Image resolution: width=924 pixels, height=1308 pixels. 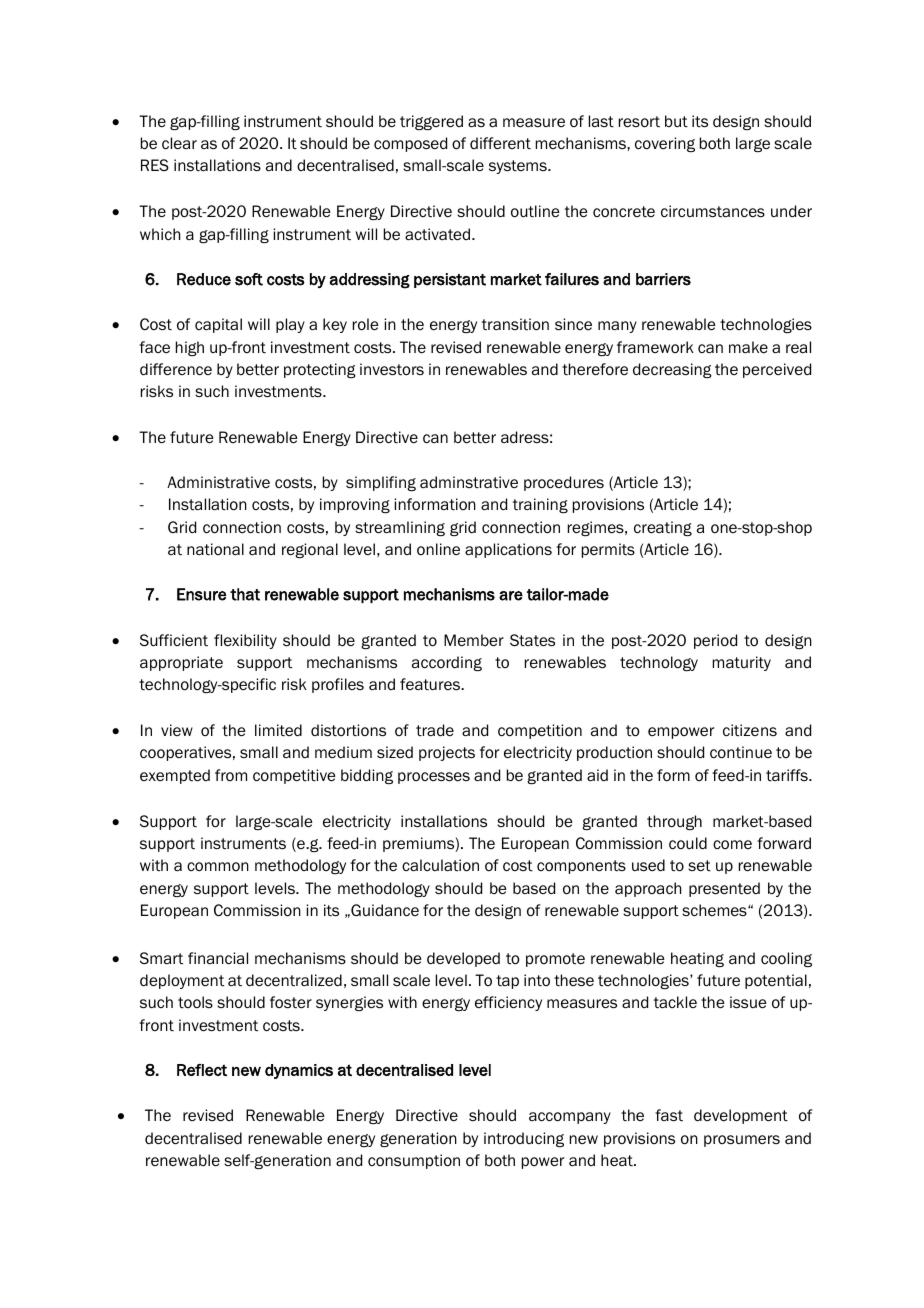 I want to click on projects, so click(x=447, y=753).
